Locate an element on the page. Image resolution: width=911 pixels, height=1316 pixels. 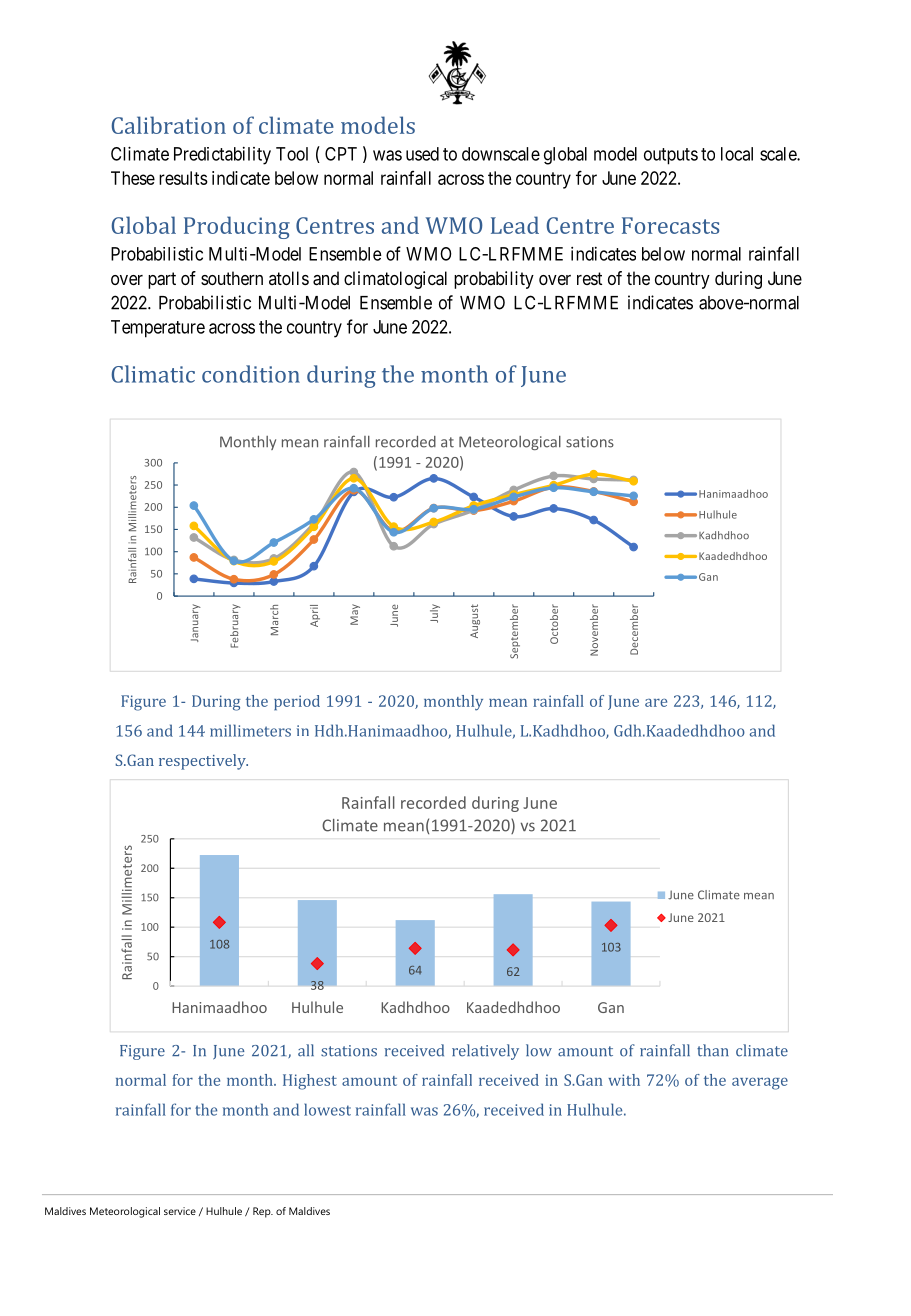
outputs is located at coordinates (671, 156).
